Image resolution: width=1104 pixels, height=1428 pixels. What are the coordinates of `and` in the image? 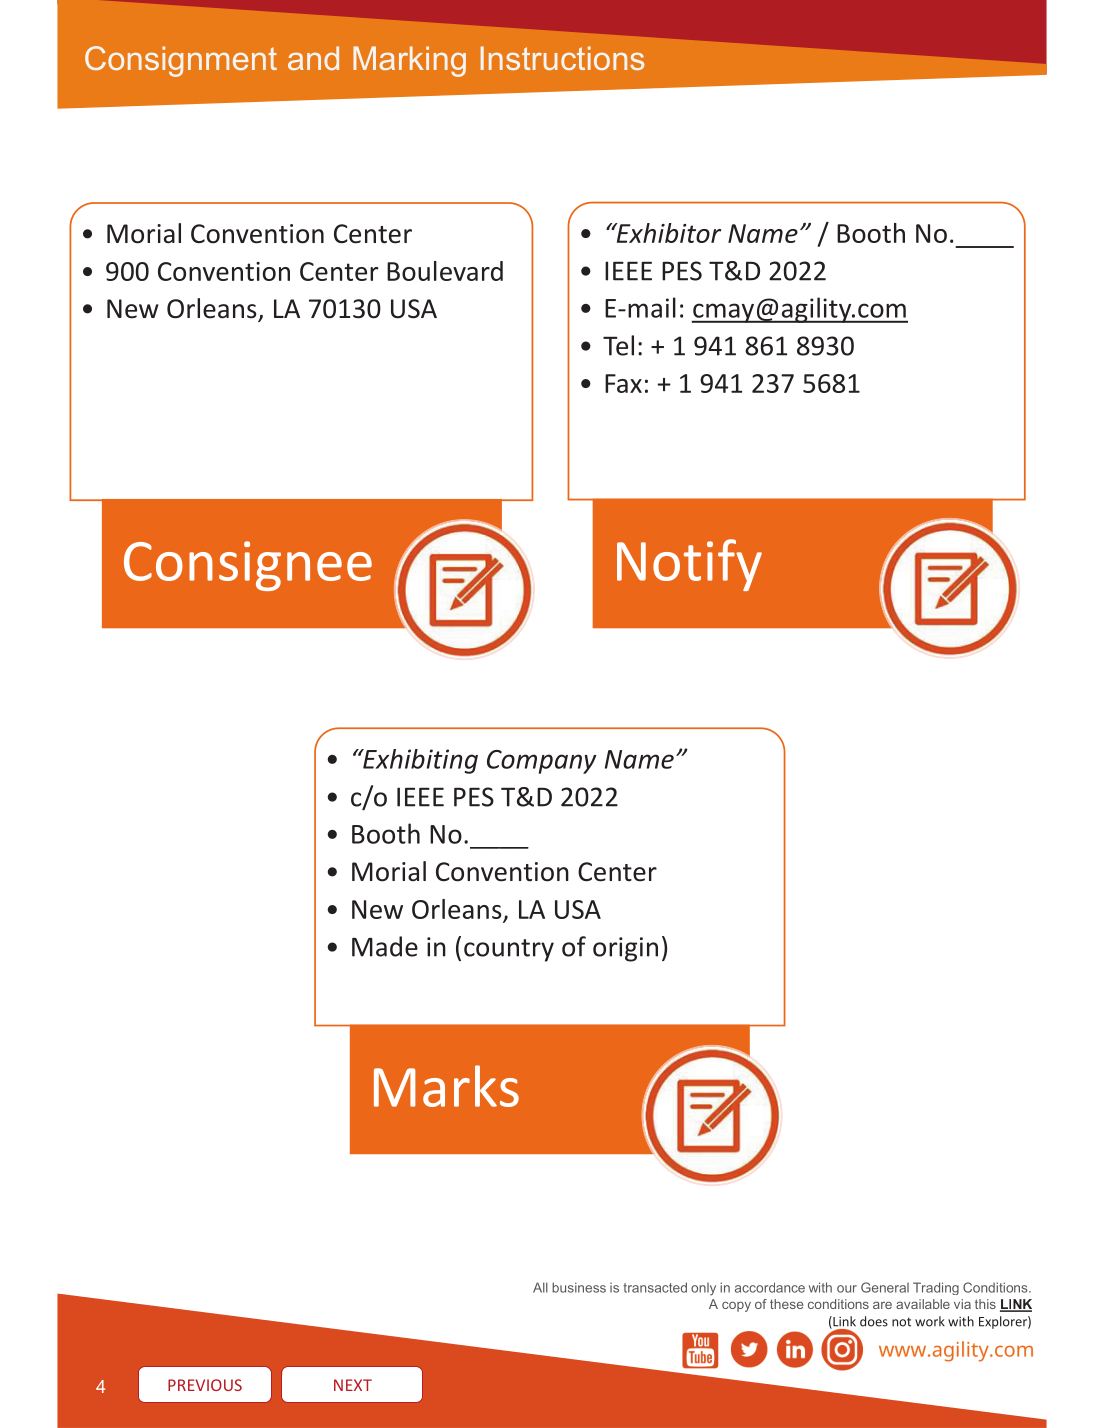 It's located at (313, 58).
